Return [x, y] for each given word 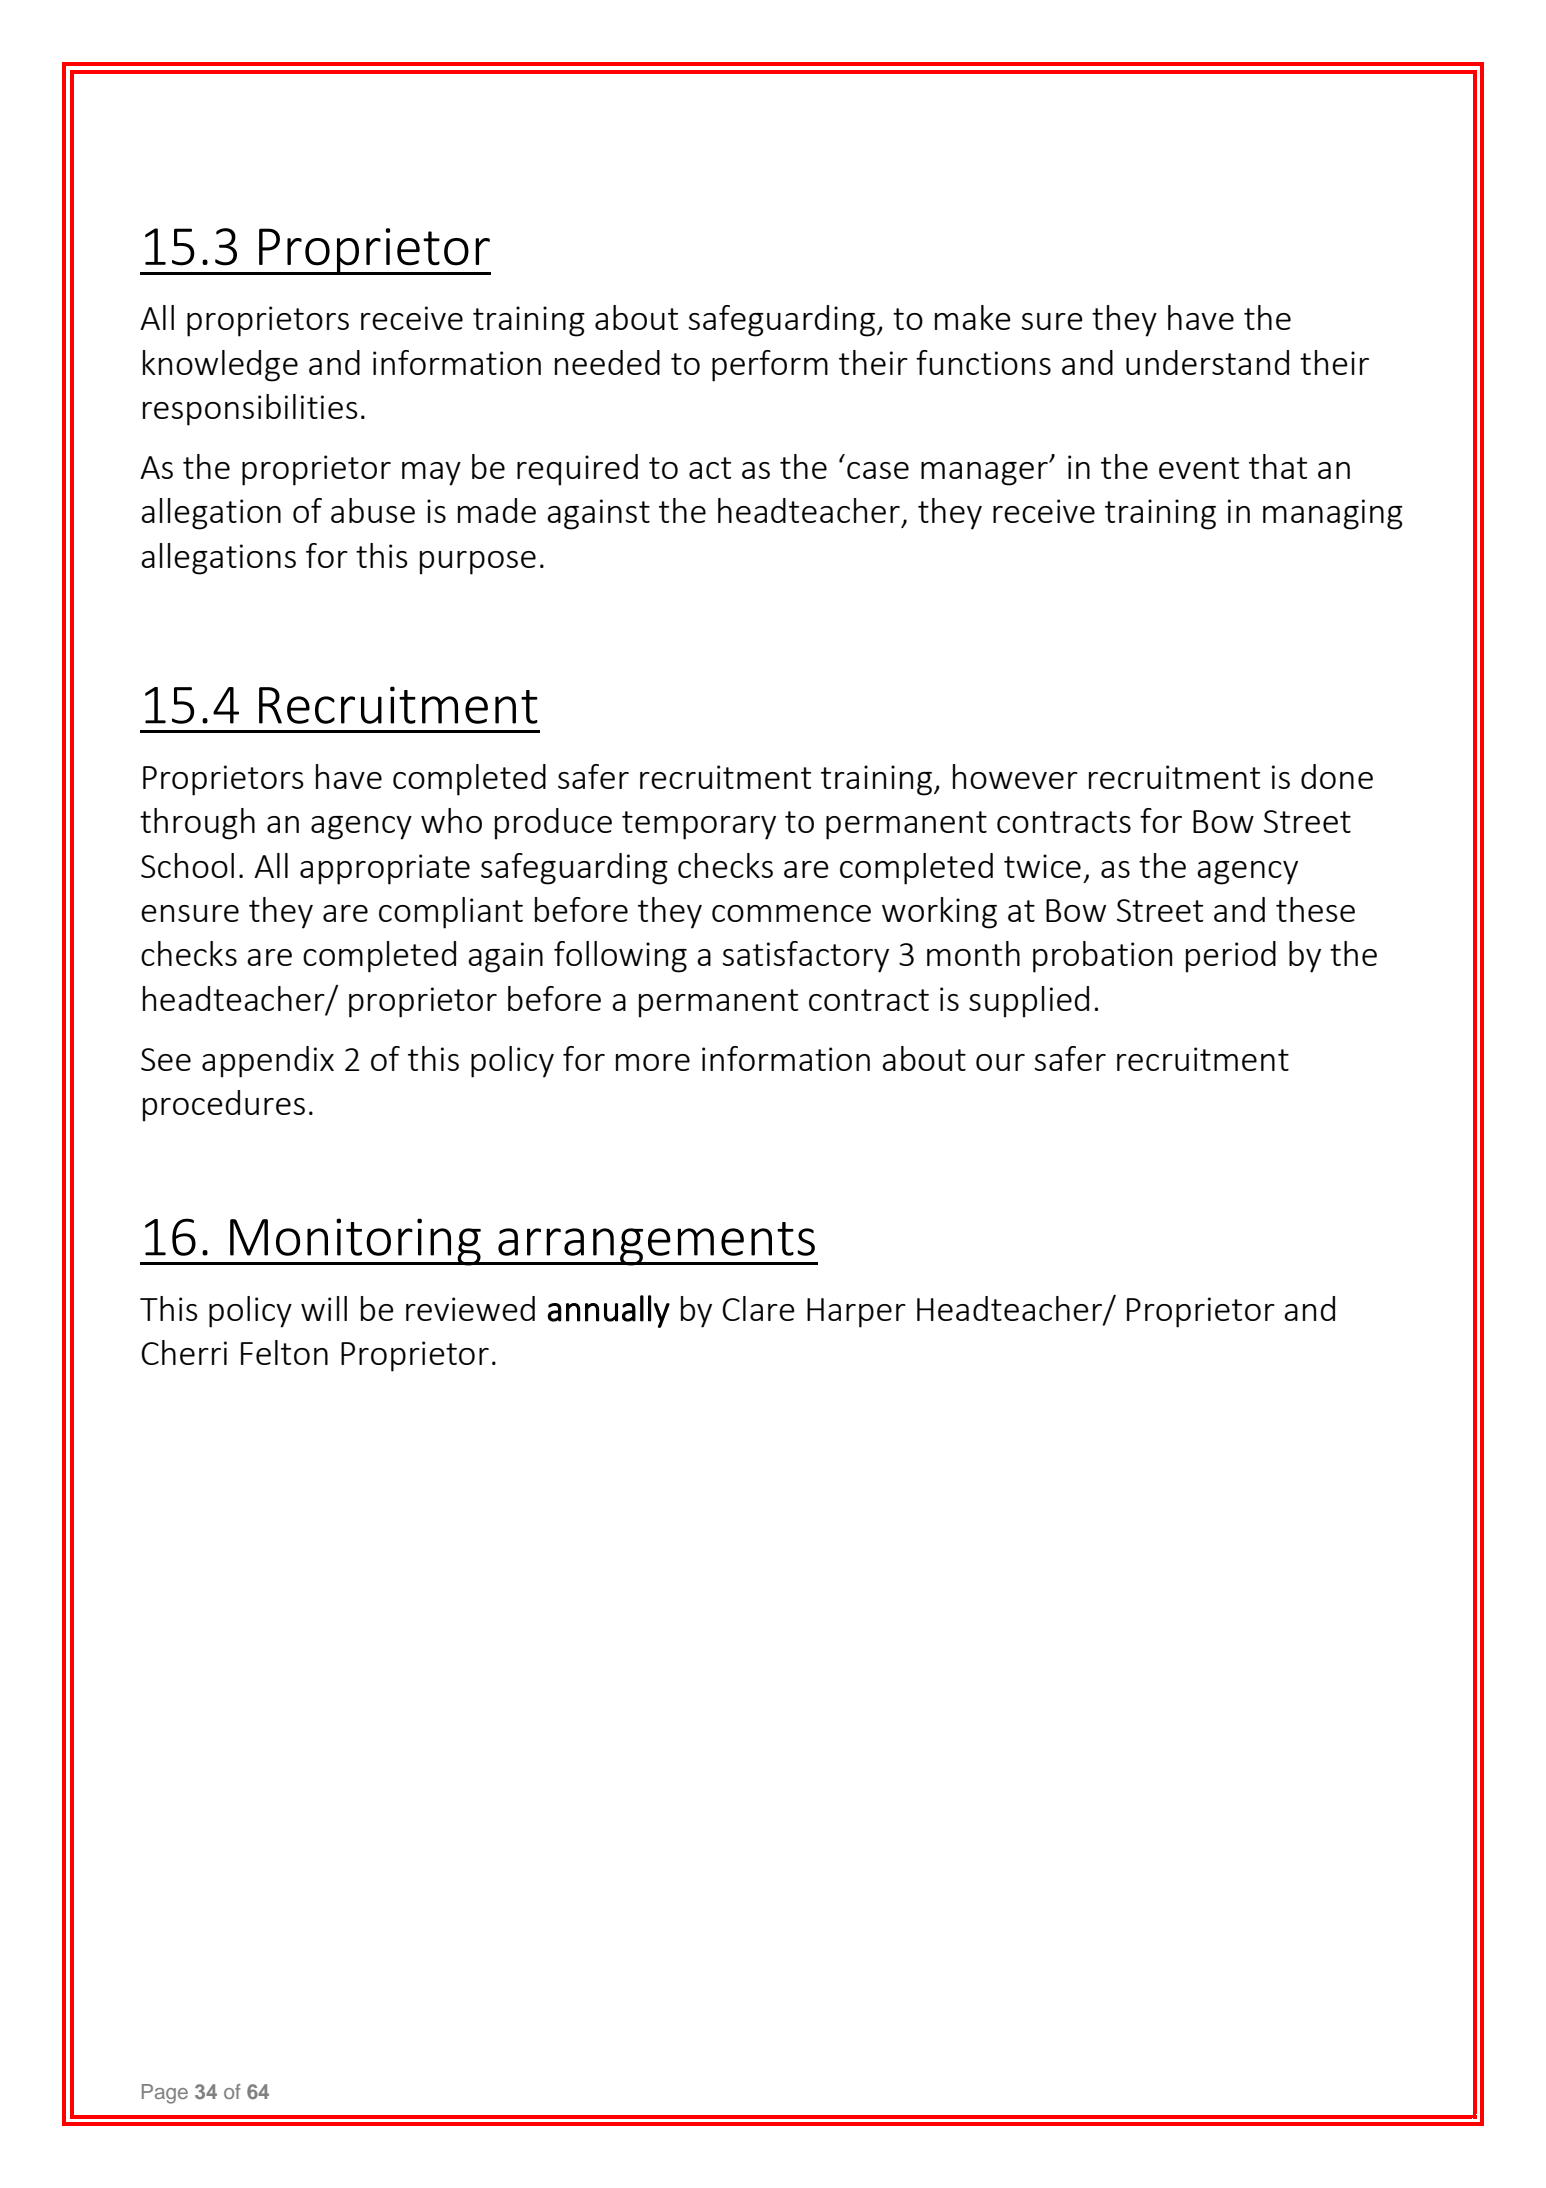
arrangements [656, 1244]
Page [165, 2094]
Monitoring [355, 1242]
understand [1207, 362]
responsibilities [250, 410]
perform [770, 366]
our [1000, 1062]
